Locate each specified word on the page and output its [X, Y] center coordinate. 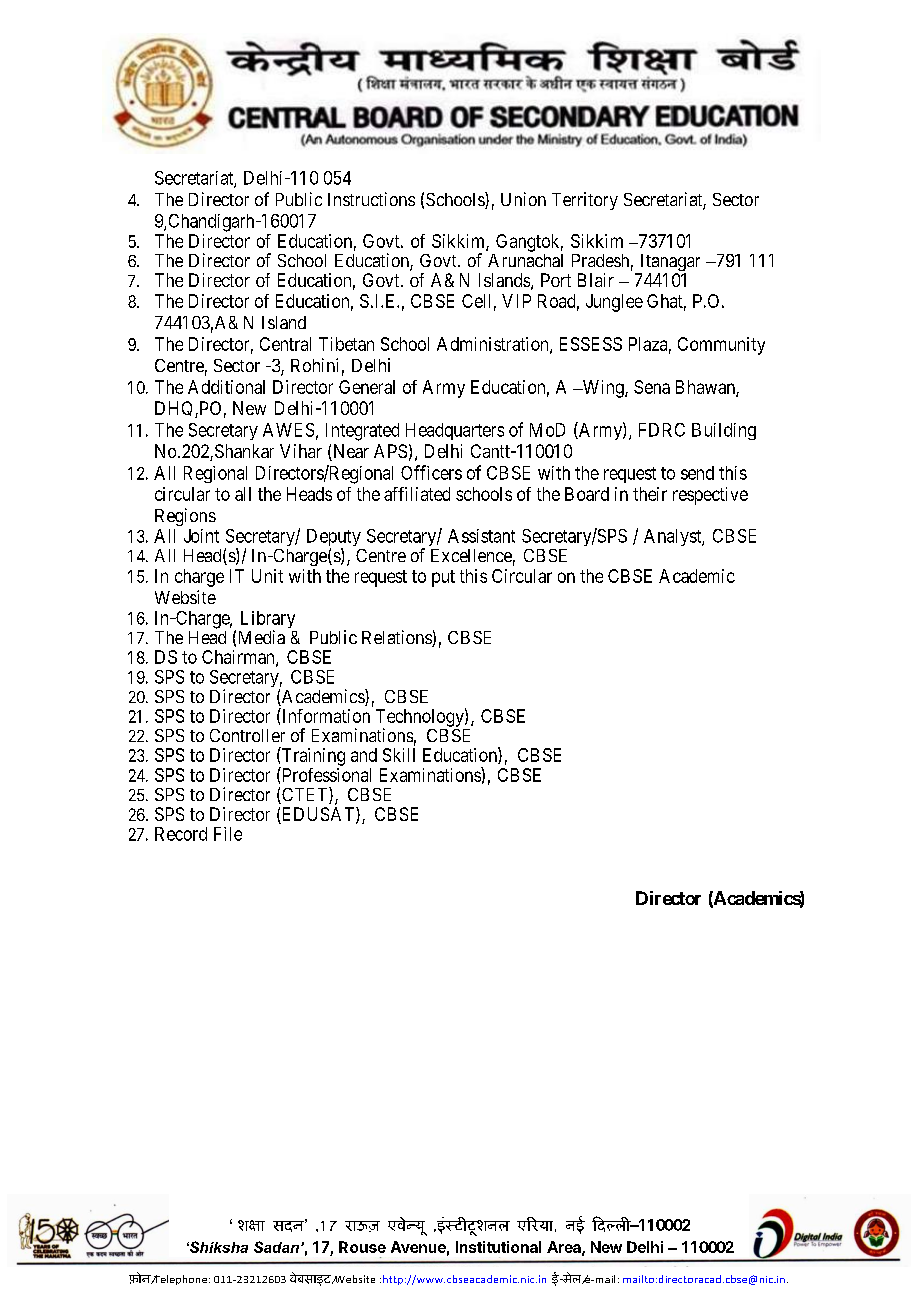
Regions [185, 517]
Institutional [498, 1247]
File [228, 834]
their [650, 494]
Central [285, 344]
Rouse [362, 1247]
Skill [399, 755]
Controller [247, 735]
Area [565, 1248]
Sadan [276, 1247]
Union [523, 199]
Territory [585, 201]
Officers [431, 472]
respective [710, 496]
